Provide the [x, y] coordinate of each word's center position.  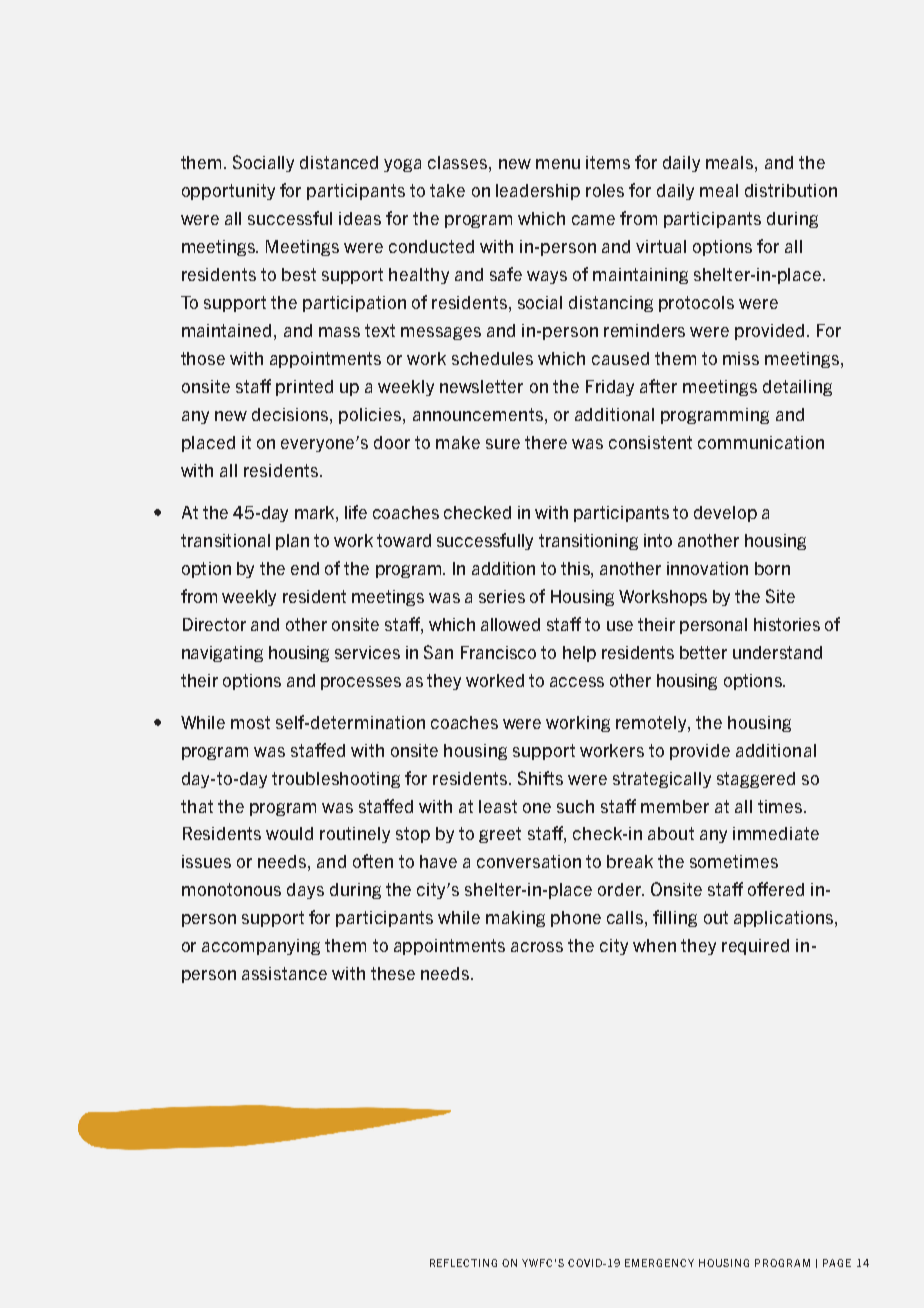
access [577, 682]
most [250, 722]
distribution [791, 190]
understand [777, 652]
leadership [538, 192]
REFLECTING [463, 1263]
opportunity [228, 192]
